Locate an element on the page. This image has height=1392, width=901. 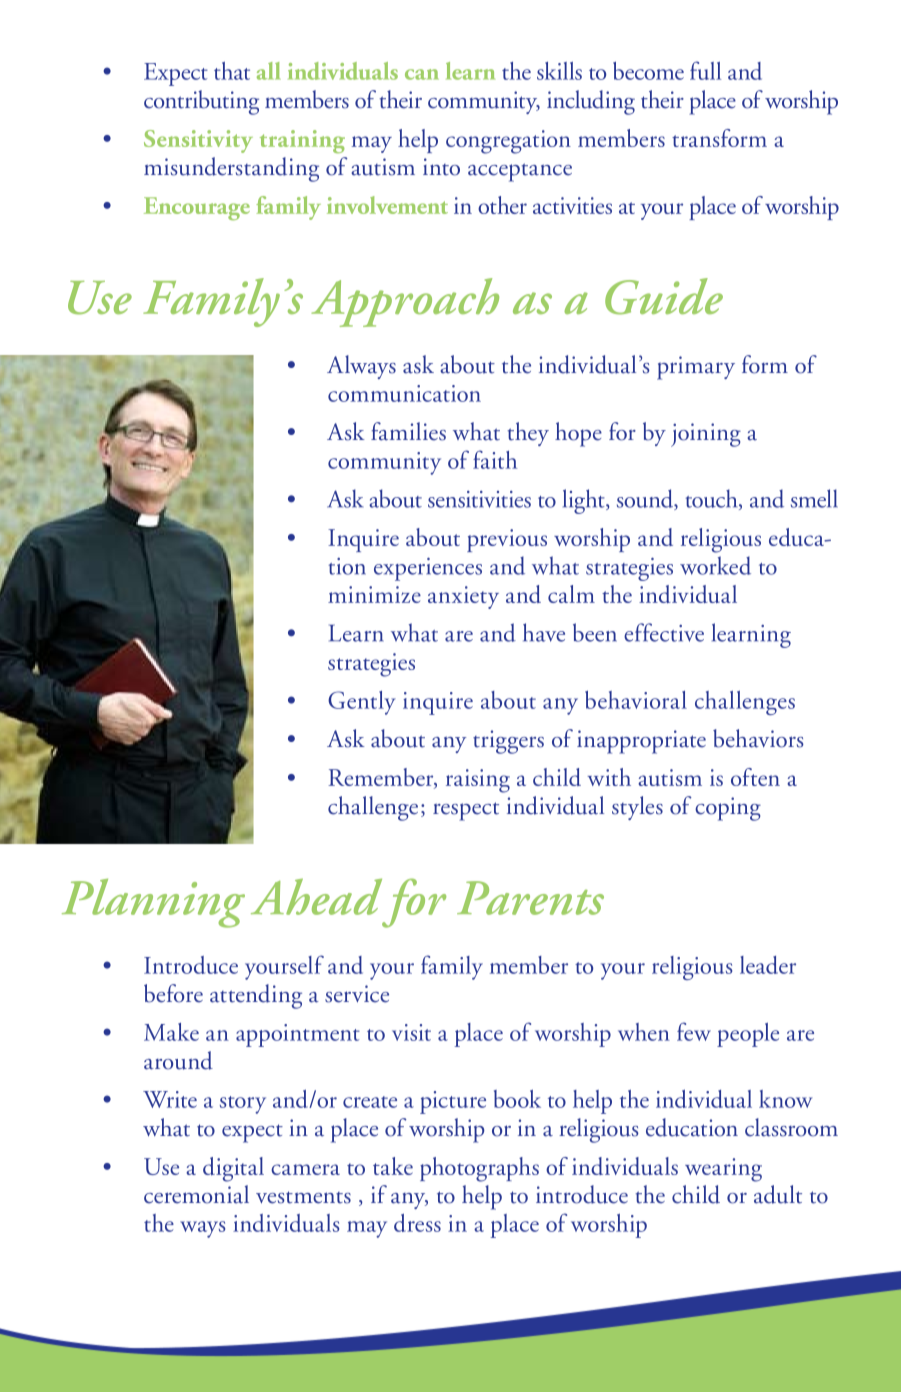
digital is located at coordinates (233, 1169).
